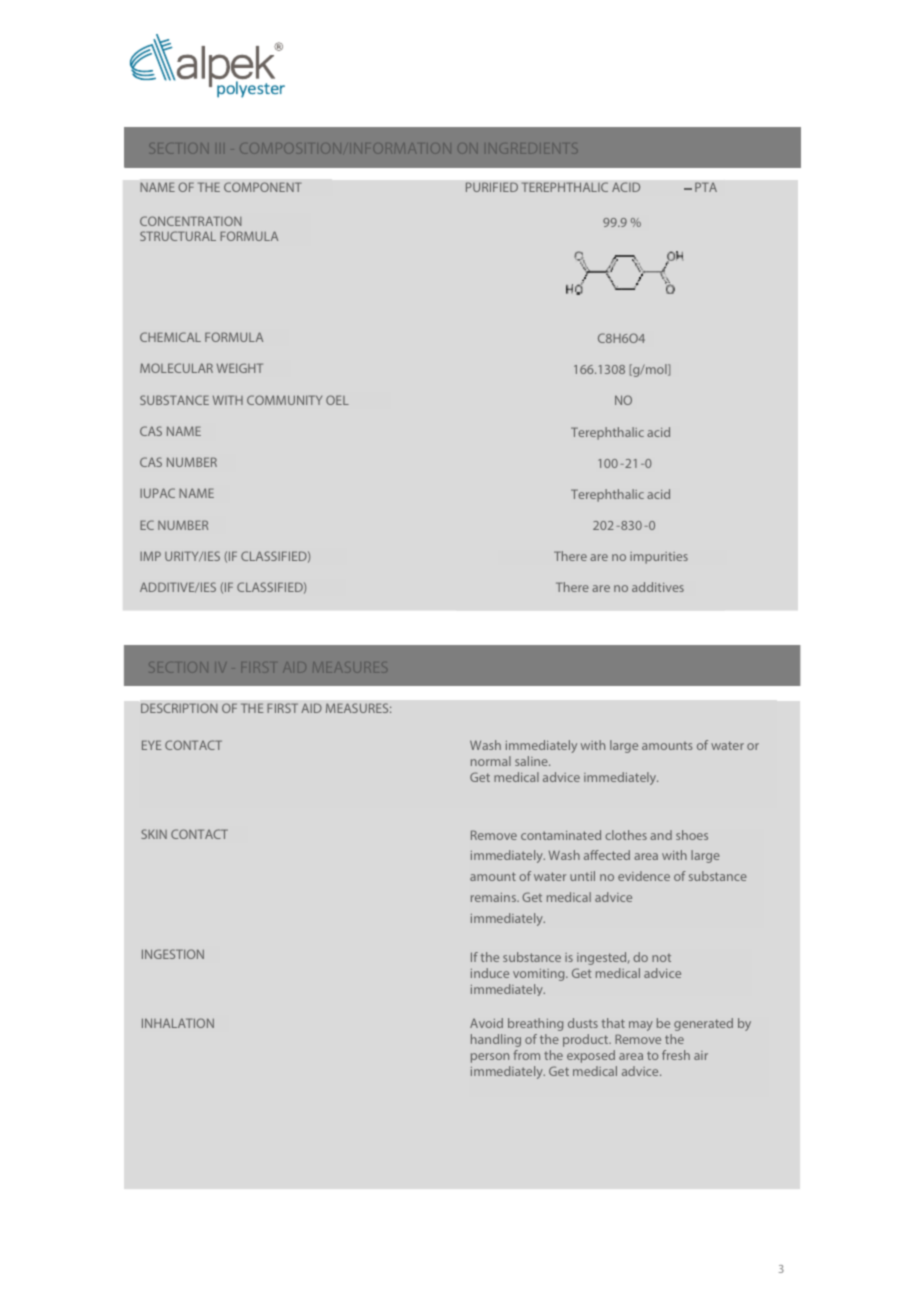 This page has width=924, height=1308. I want to click on impurities, so click(659, 558).
